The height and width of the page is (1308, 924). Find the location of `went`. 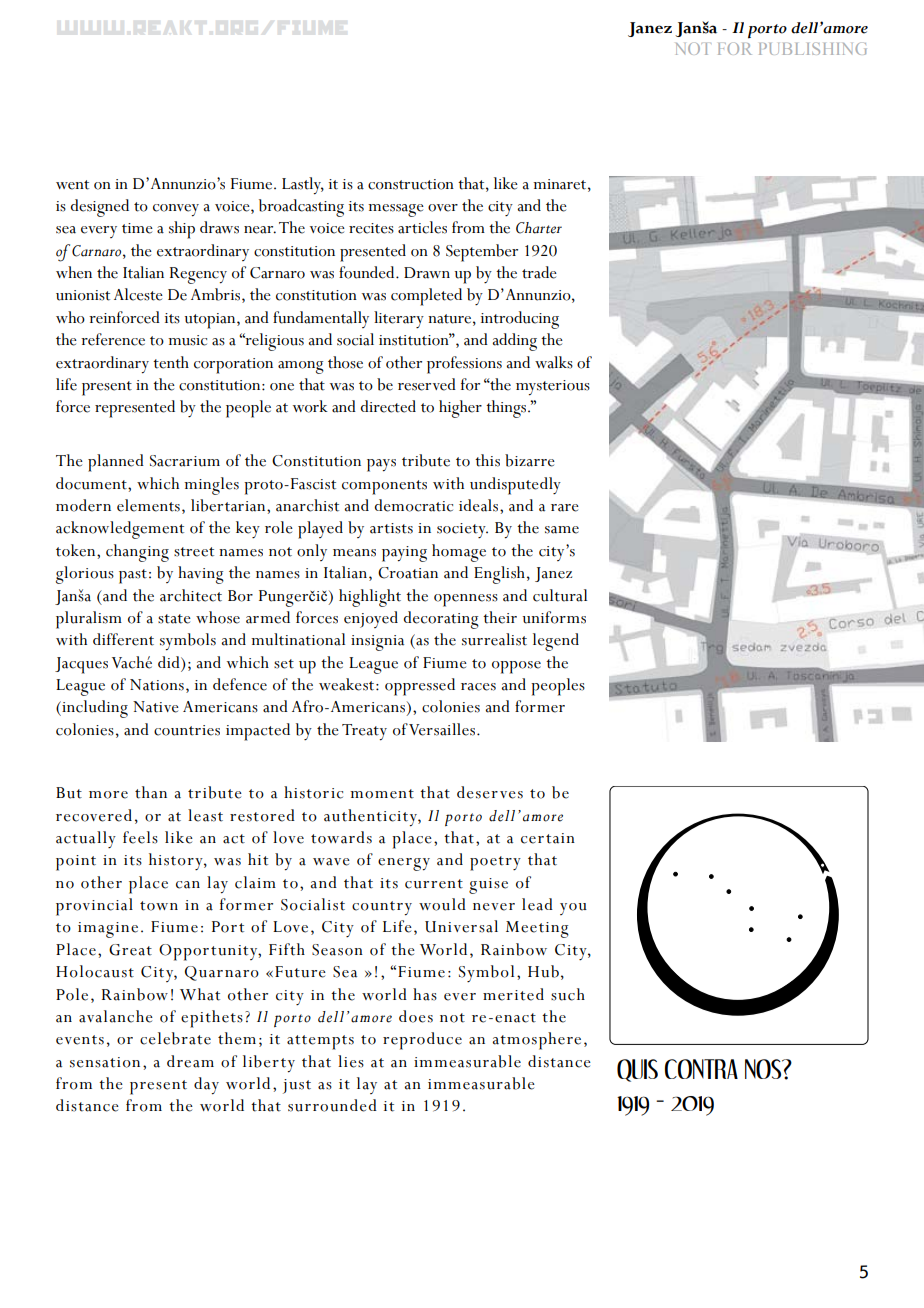

went is located at coordinates (72, 185).
